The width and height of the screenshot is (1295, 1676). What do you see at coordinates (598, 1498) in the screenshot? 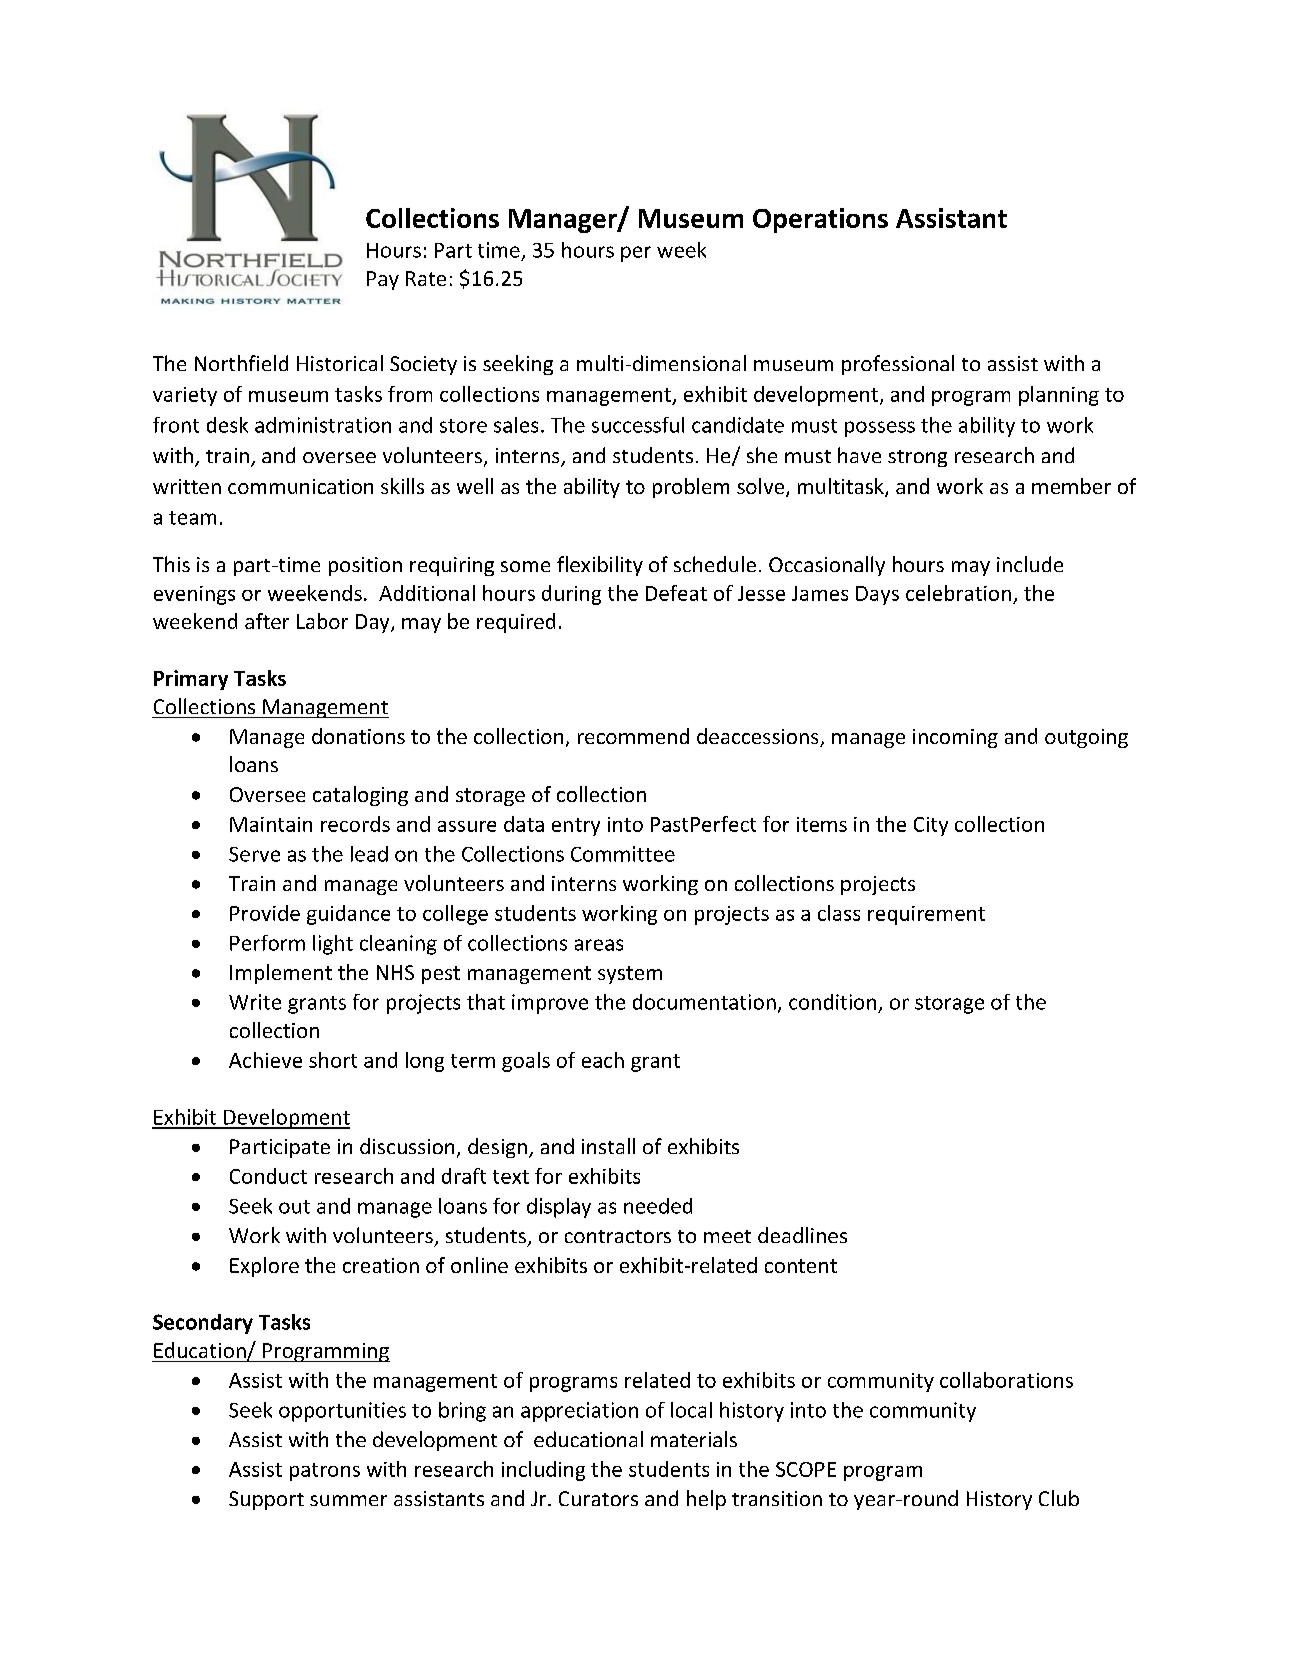
I see `Curators` at bounding box center [598, 1498].
